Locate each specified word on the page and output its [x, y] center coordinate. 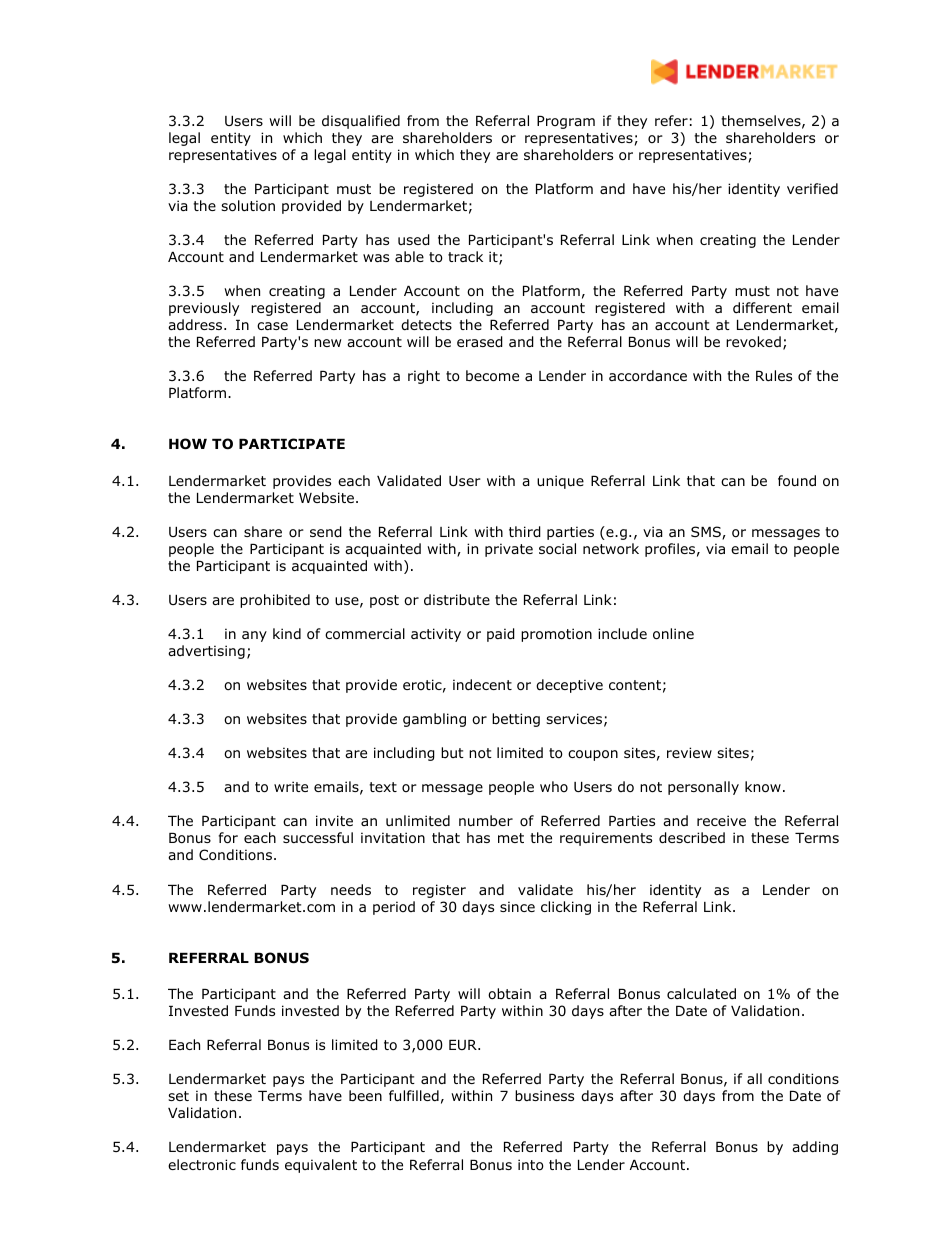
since [517, 906]
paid [501, 635]
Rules [774, 375]
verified [812, 188]
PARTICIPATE [292, 444]
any [254, 636]
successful [318, 837]
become [492, 376]
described [692, 838]
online [673, 634]
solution [248, 206]
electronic [202, 1165]
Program [566, 122]
